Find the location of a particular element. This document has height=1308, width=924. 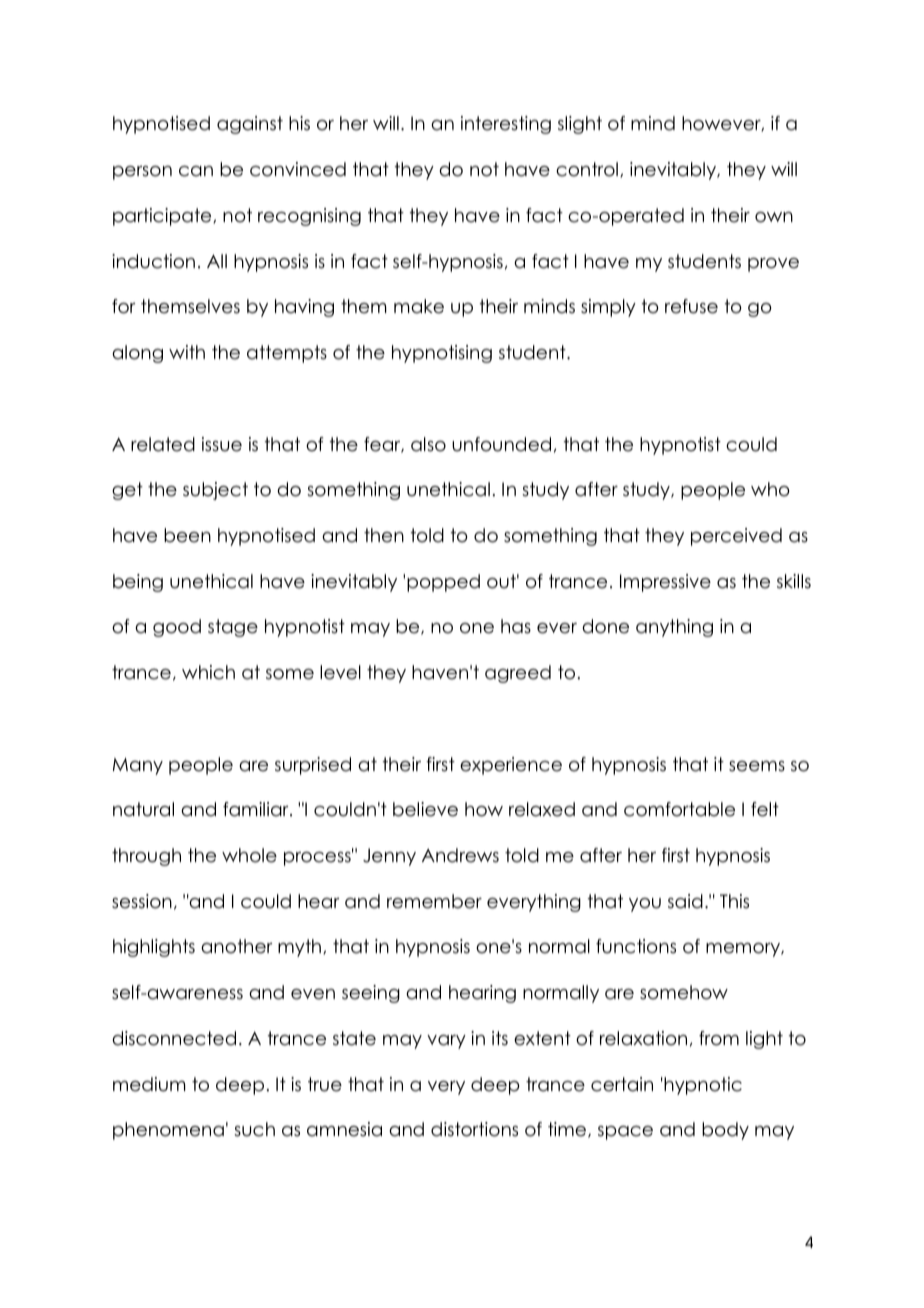

anything is located at coordinates (674, 628).
